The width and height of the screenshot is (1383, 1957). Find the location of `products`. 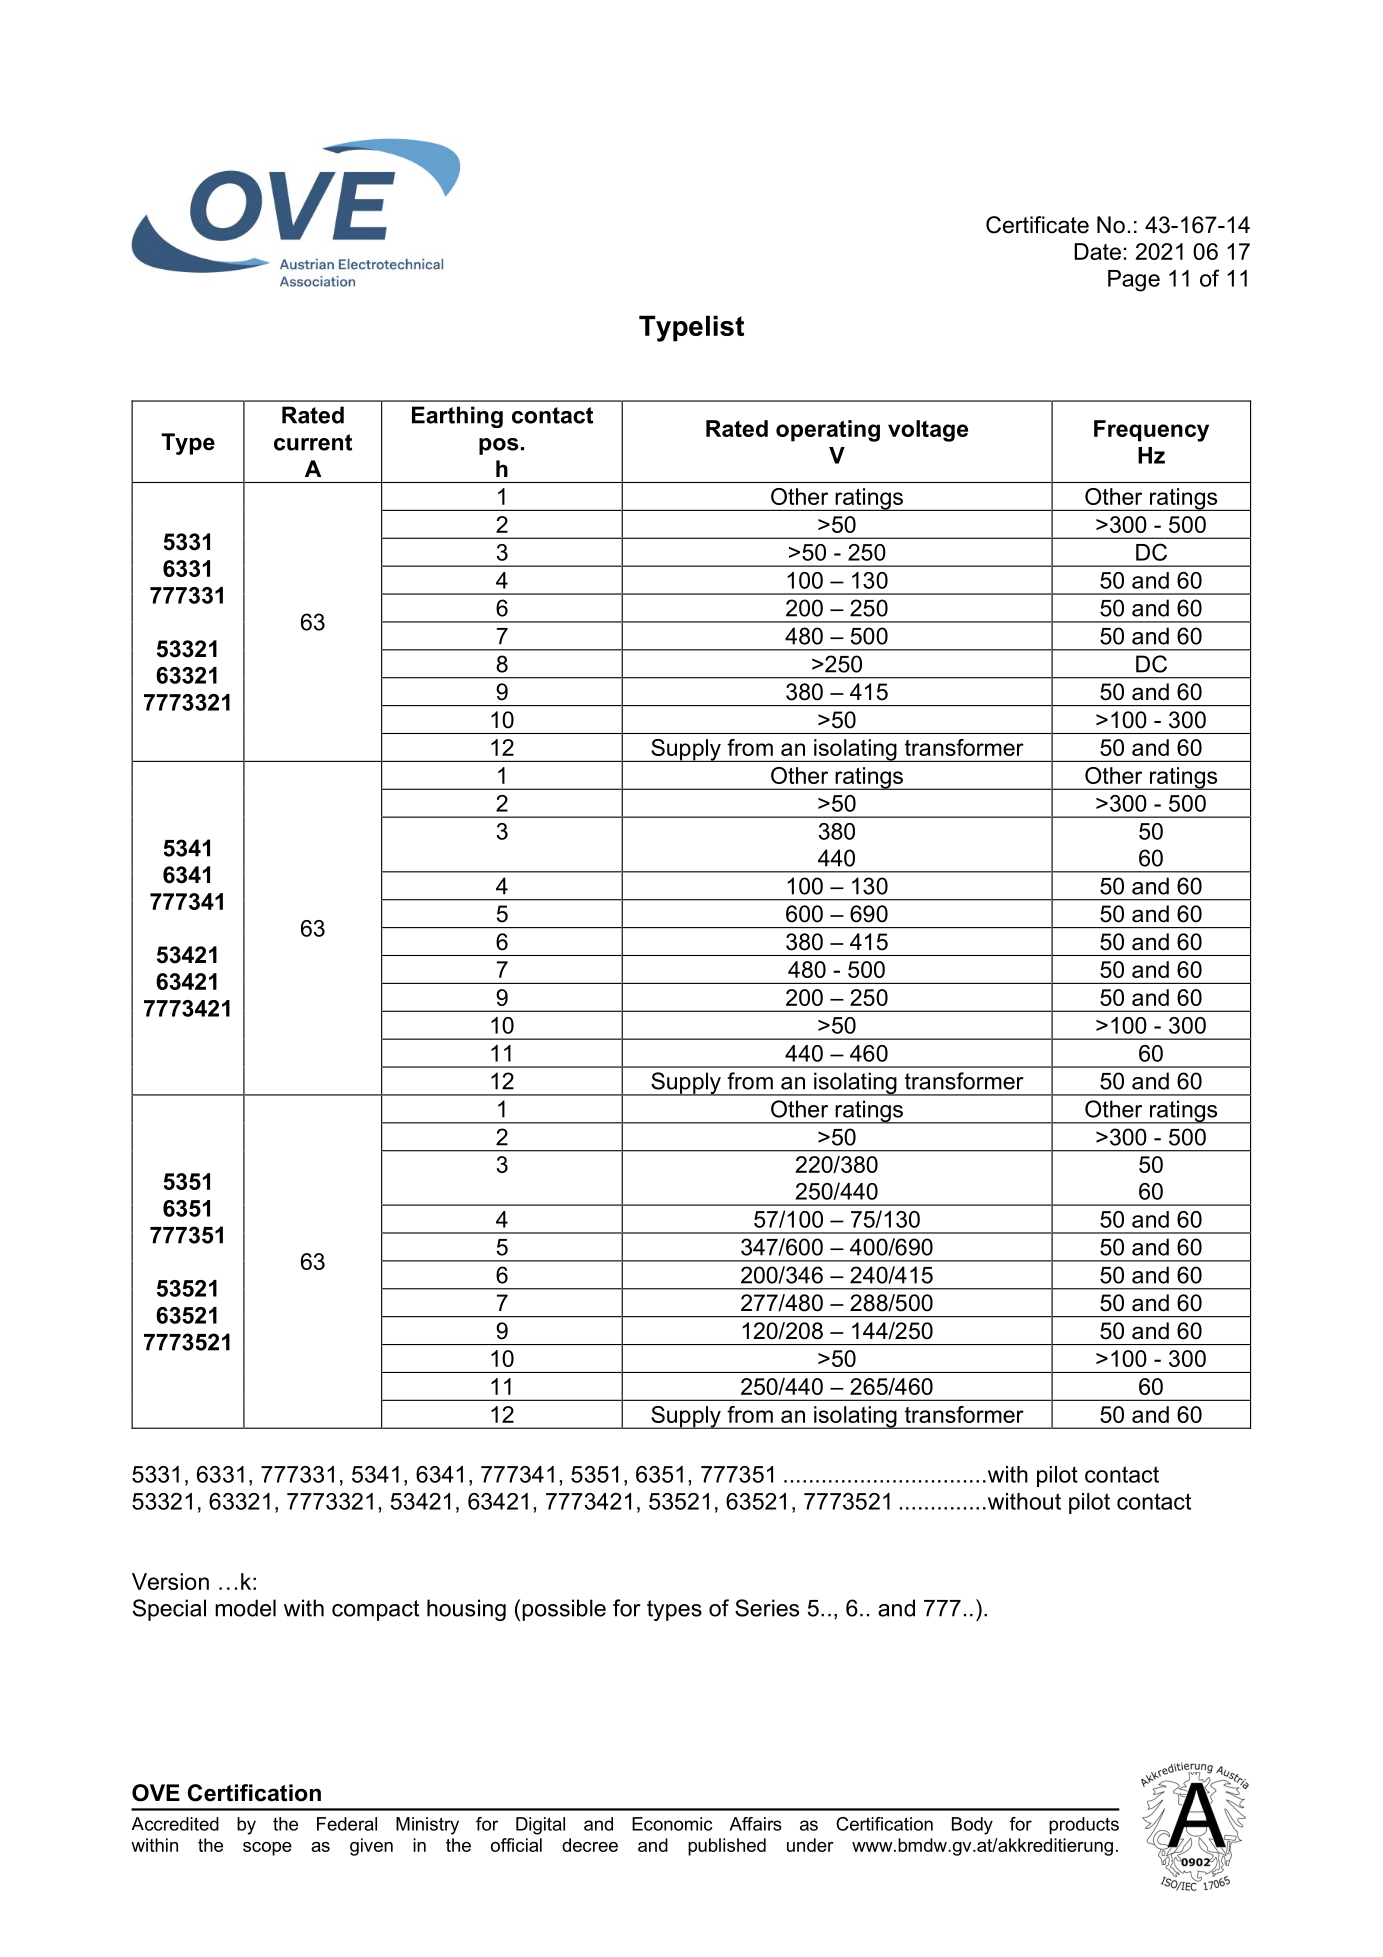

products is located at coordinates (1084, 1826).
